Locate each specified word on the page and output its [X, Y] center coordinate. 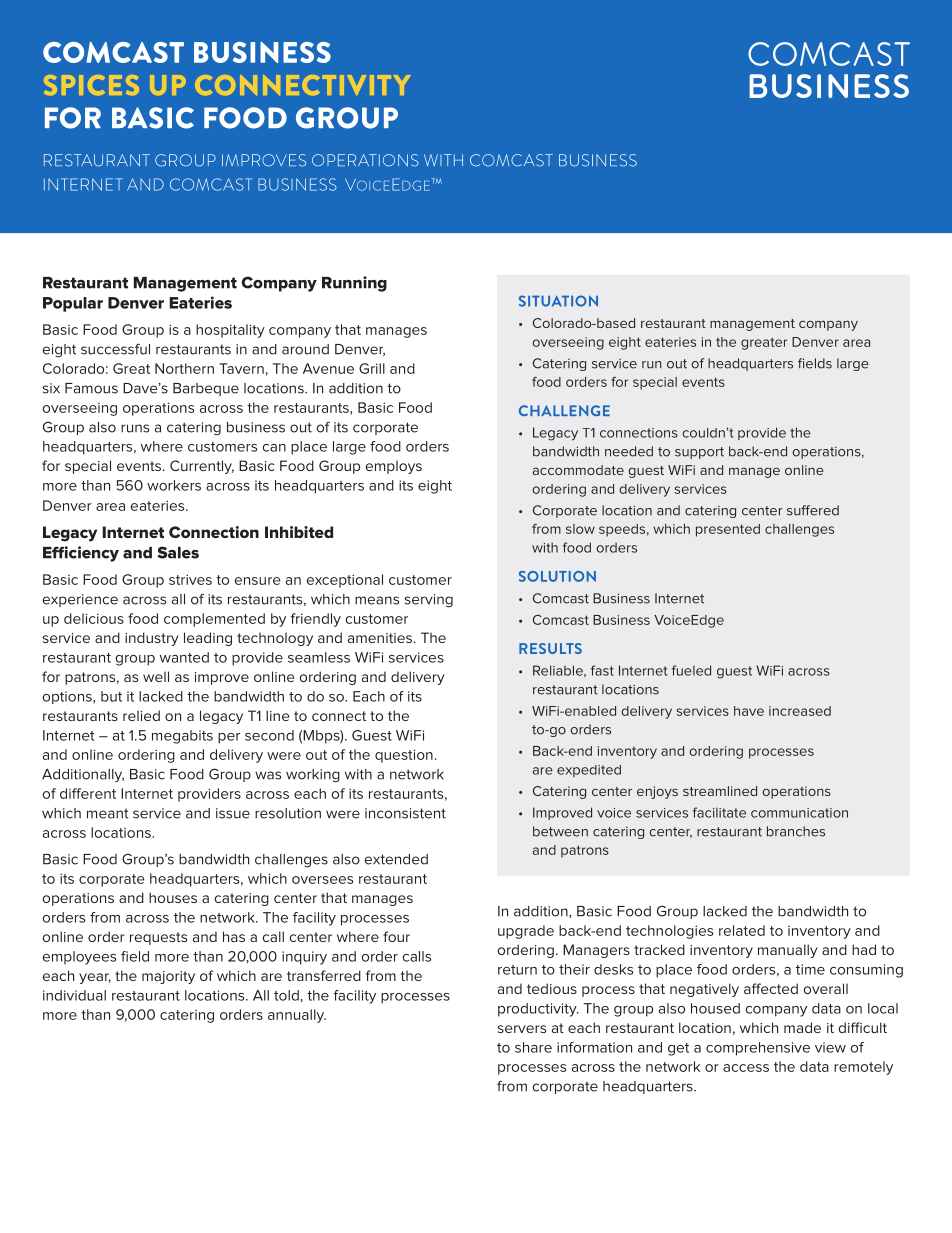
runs [135, 428]
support [699, 453]
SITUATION [558, 301]
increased [800, 711]
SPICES [91, 85]
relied [141, 715]
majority [168, 977]
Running [354, 284]
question [404, 756]
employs [394, 467]
